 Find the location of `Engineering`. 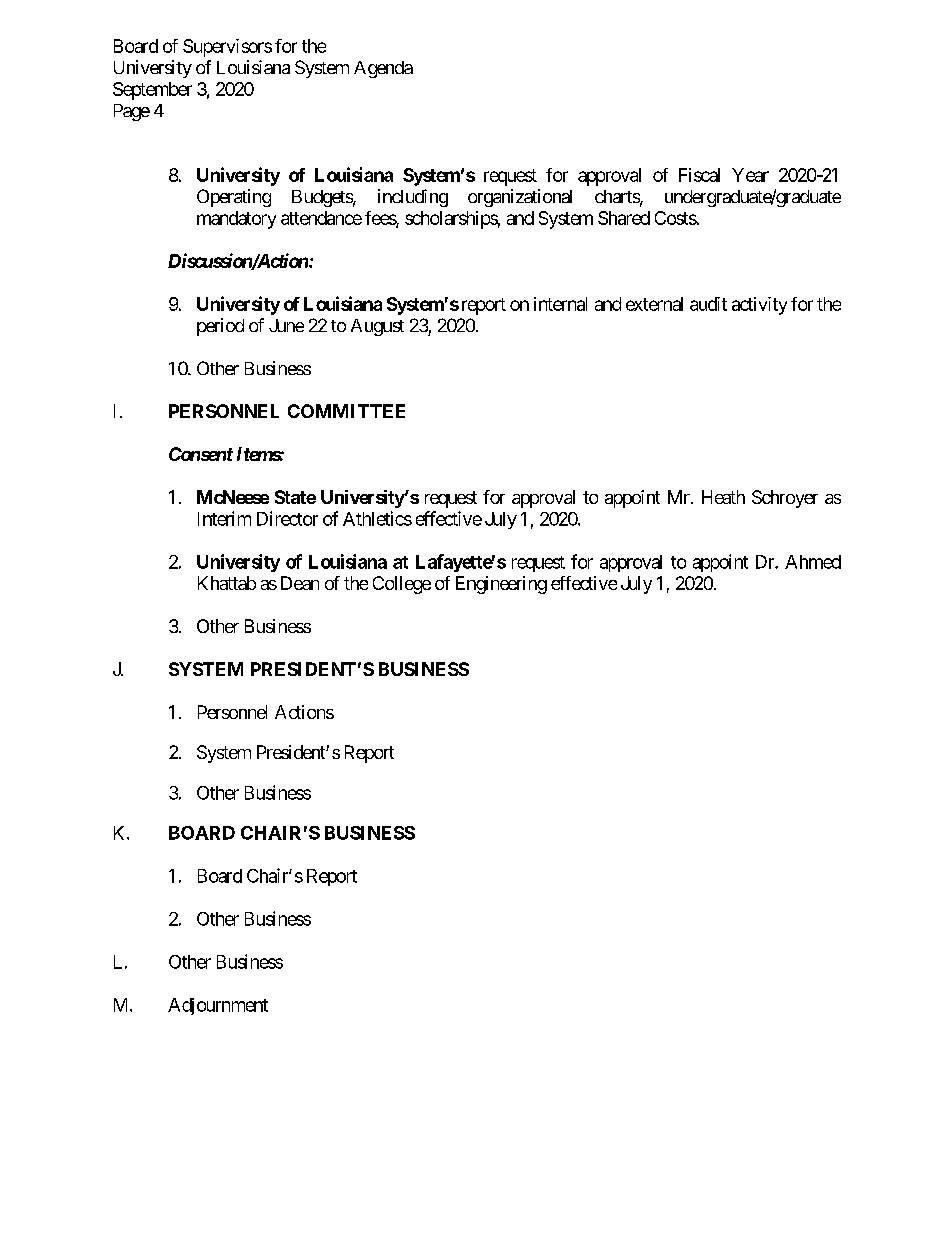

Engineering is located at coordinates (501, 585).
